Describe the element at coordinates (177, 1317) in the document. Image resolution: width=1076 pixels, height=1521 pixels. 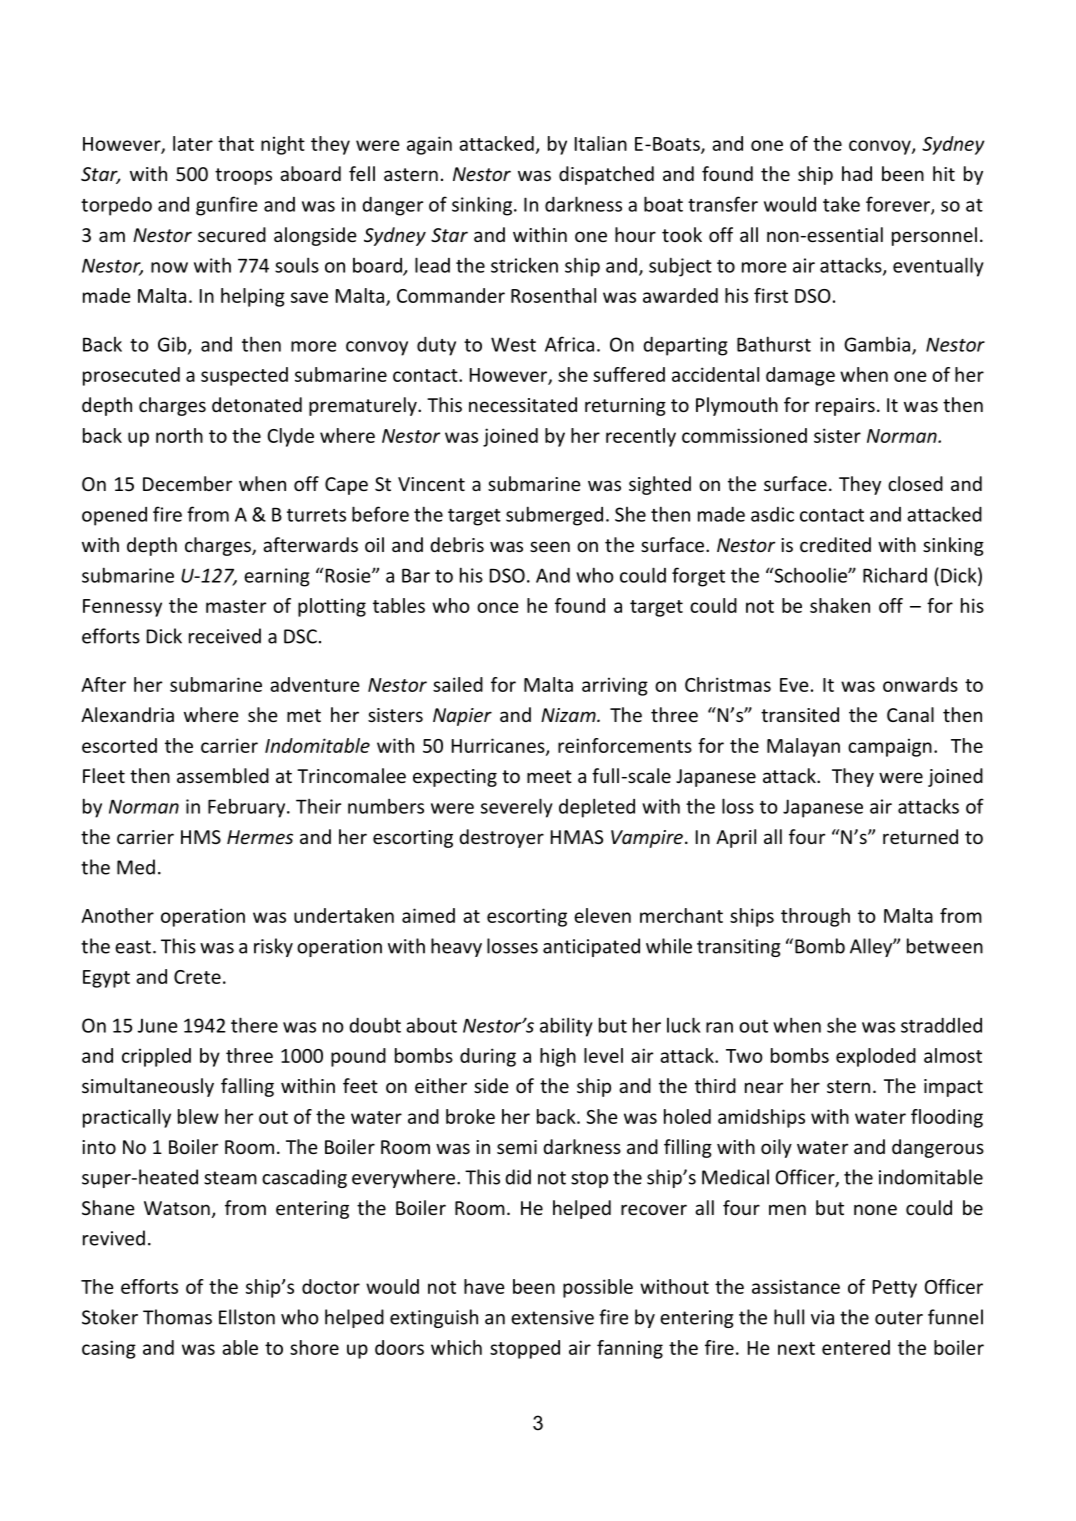
I see `Thomas` at that location.
